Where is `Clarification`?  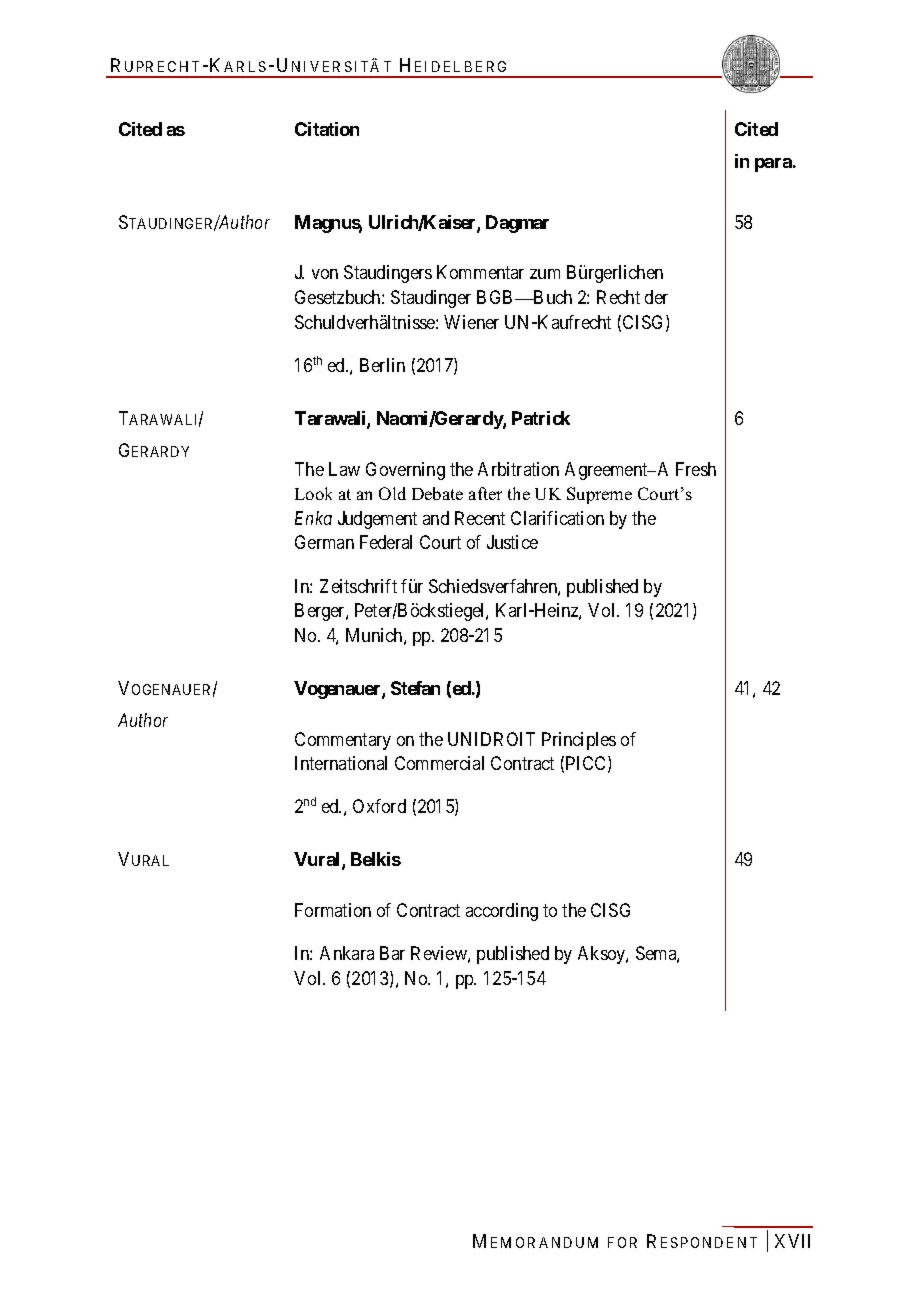
Clarification is located at coordinates (557, 518).
